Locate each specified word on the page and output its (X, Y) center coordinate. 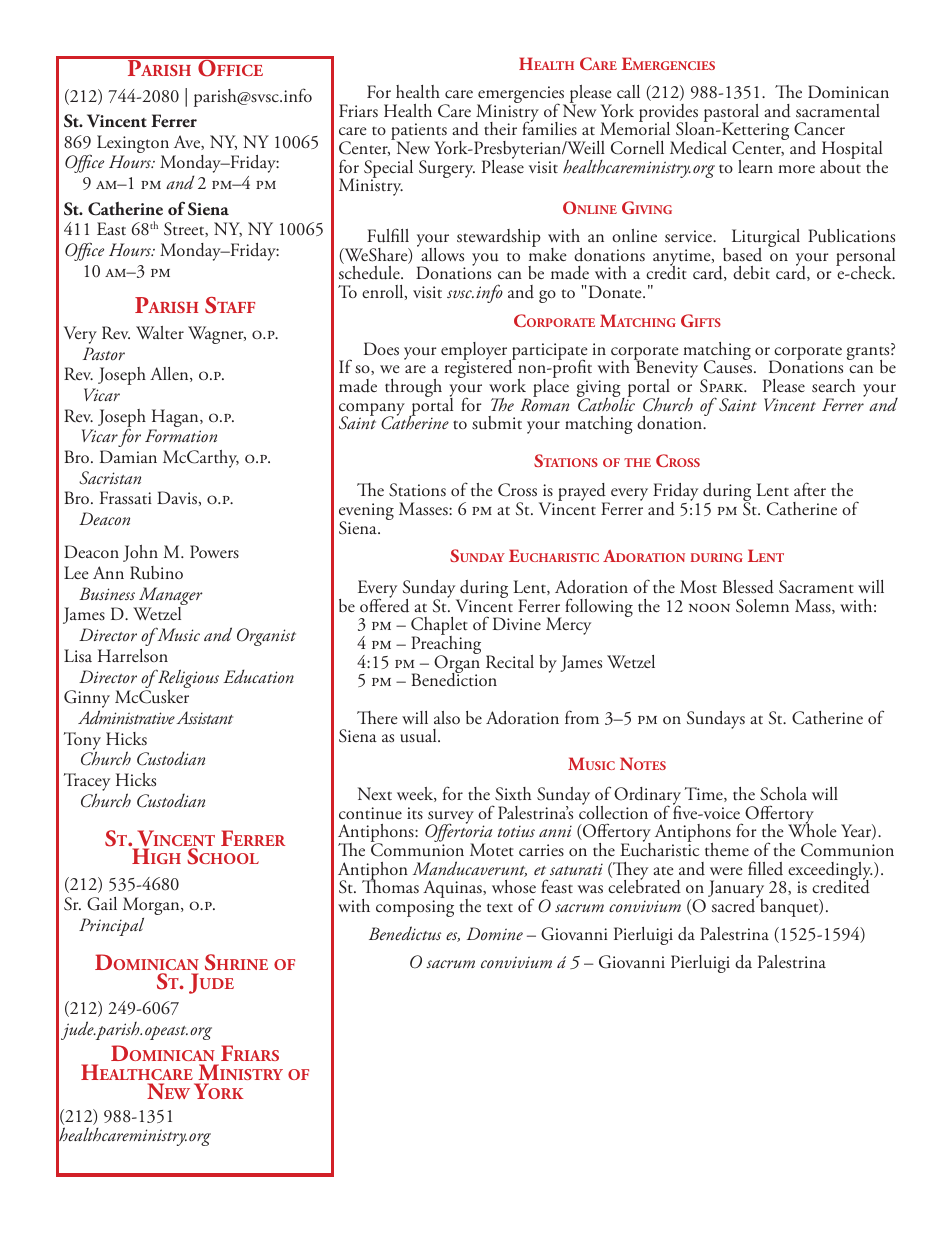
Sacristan (110, 478)
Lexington (133, 145)
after (810, 489)
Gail (102, 904)
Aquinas (453, 890)
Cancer (819, 129)
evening (366, 513)
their (500, 128)
